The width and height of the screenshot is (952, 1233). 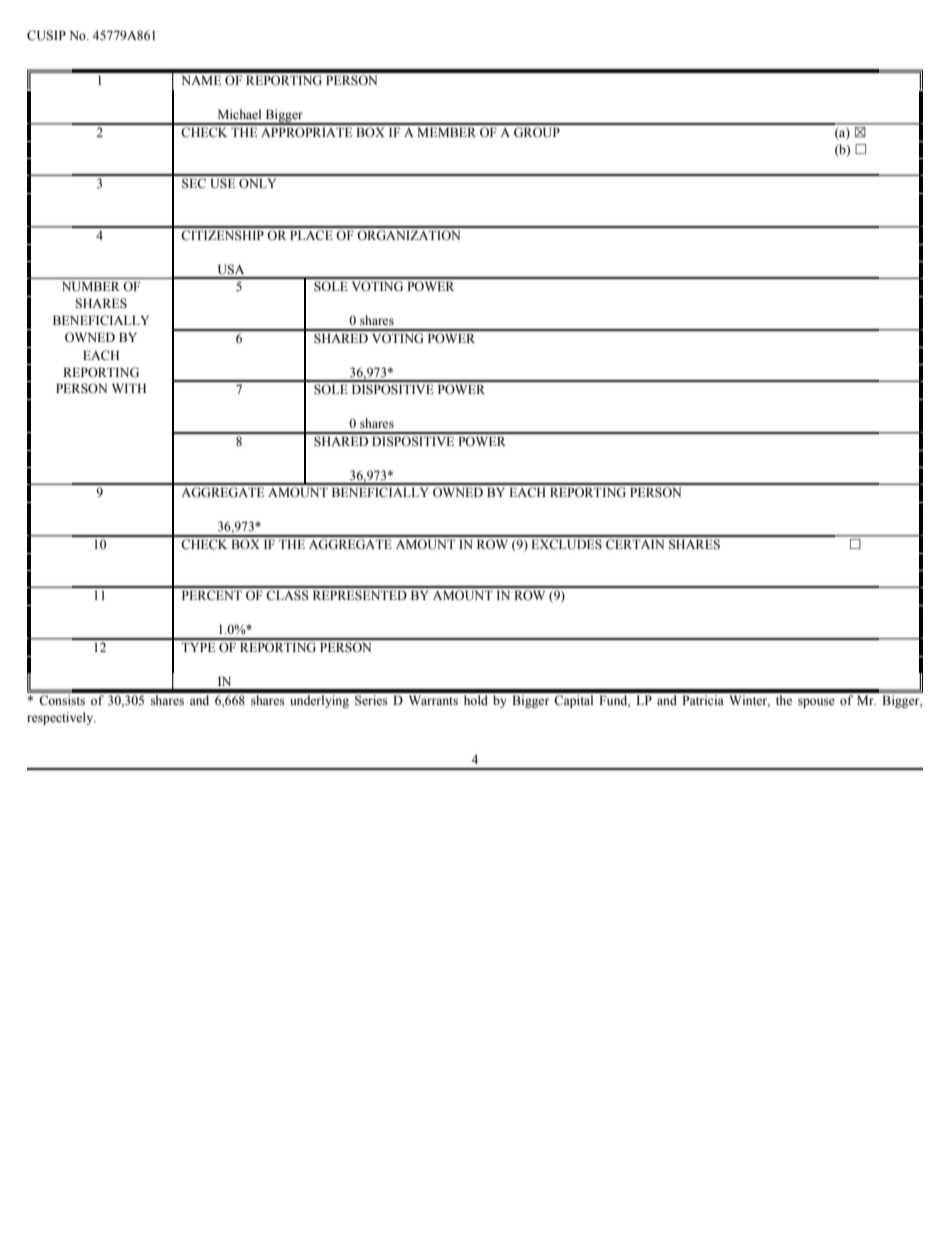 What do you see at coordinates (91, 286) in the screenshot?
I see `NUMBER` at bounding box center [91, 286].
